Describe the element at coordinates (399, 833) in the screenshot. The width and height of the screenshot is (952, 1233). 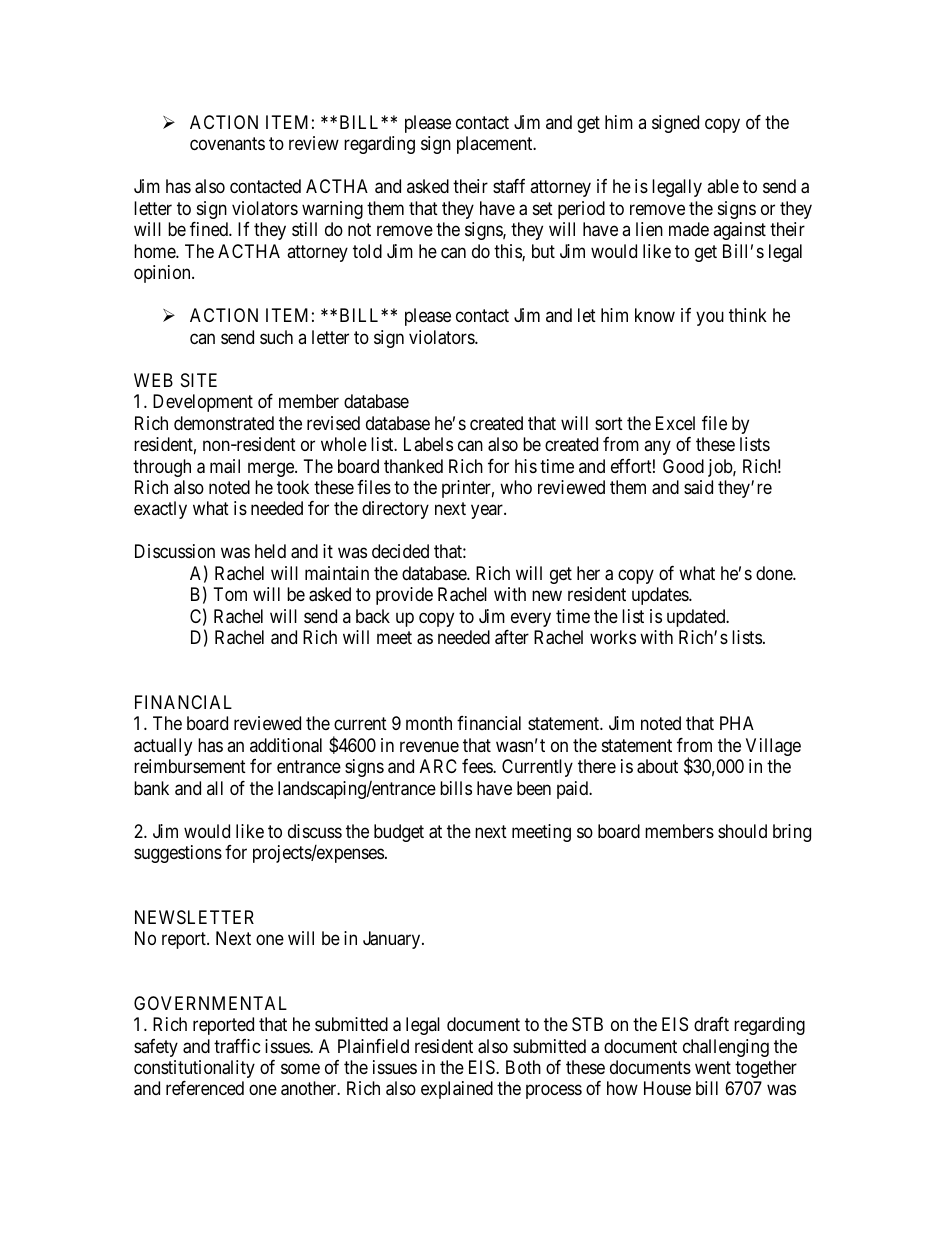
I see `budget` at that location.
